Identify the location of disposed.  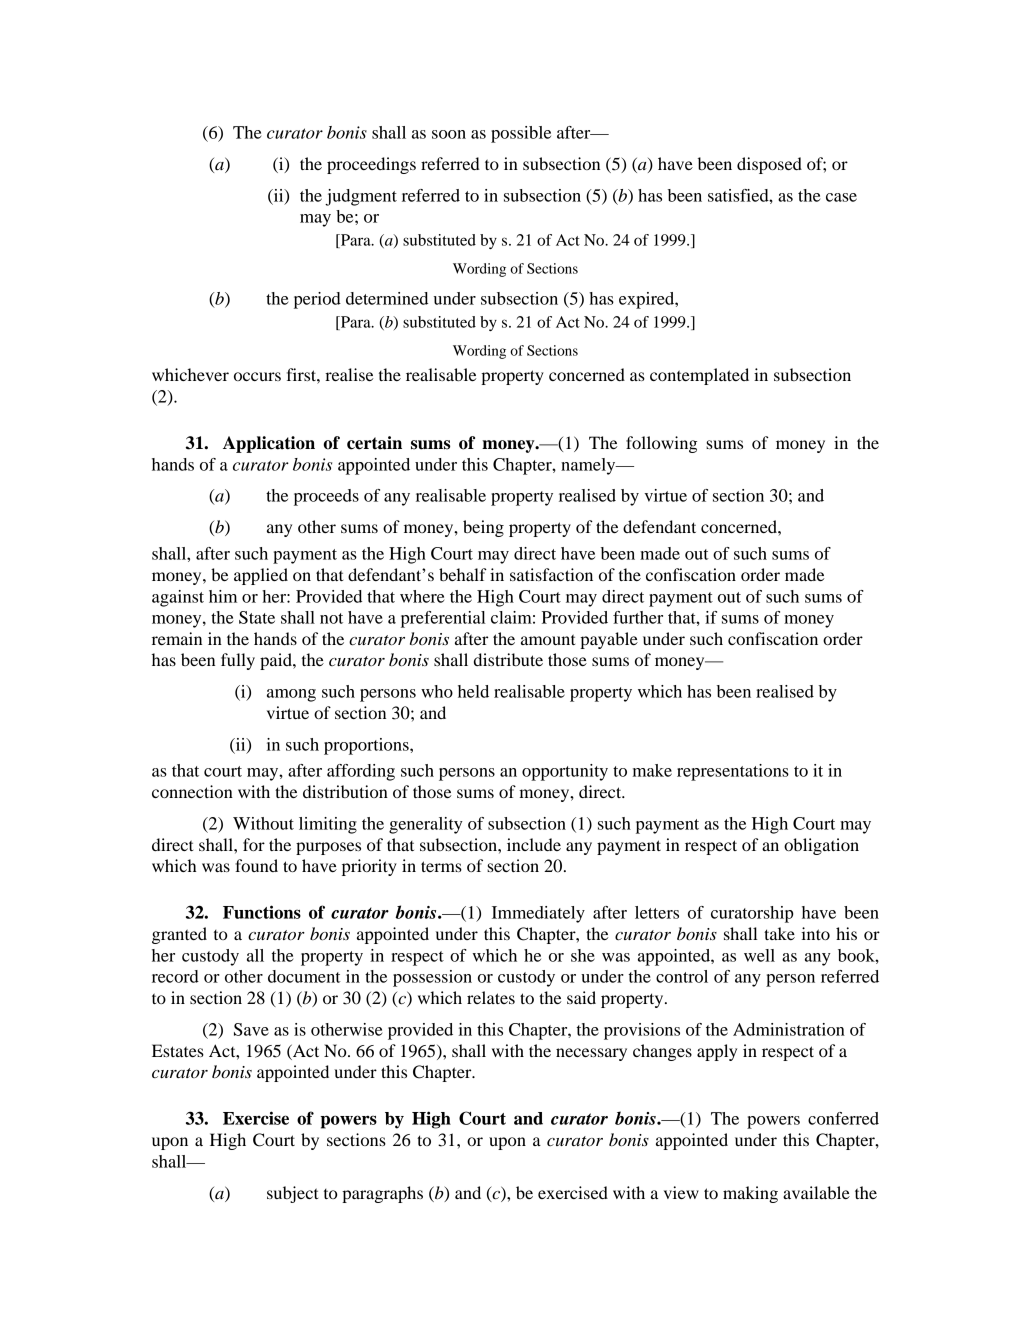
(769, 165).
